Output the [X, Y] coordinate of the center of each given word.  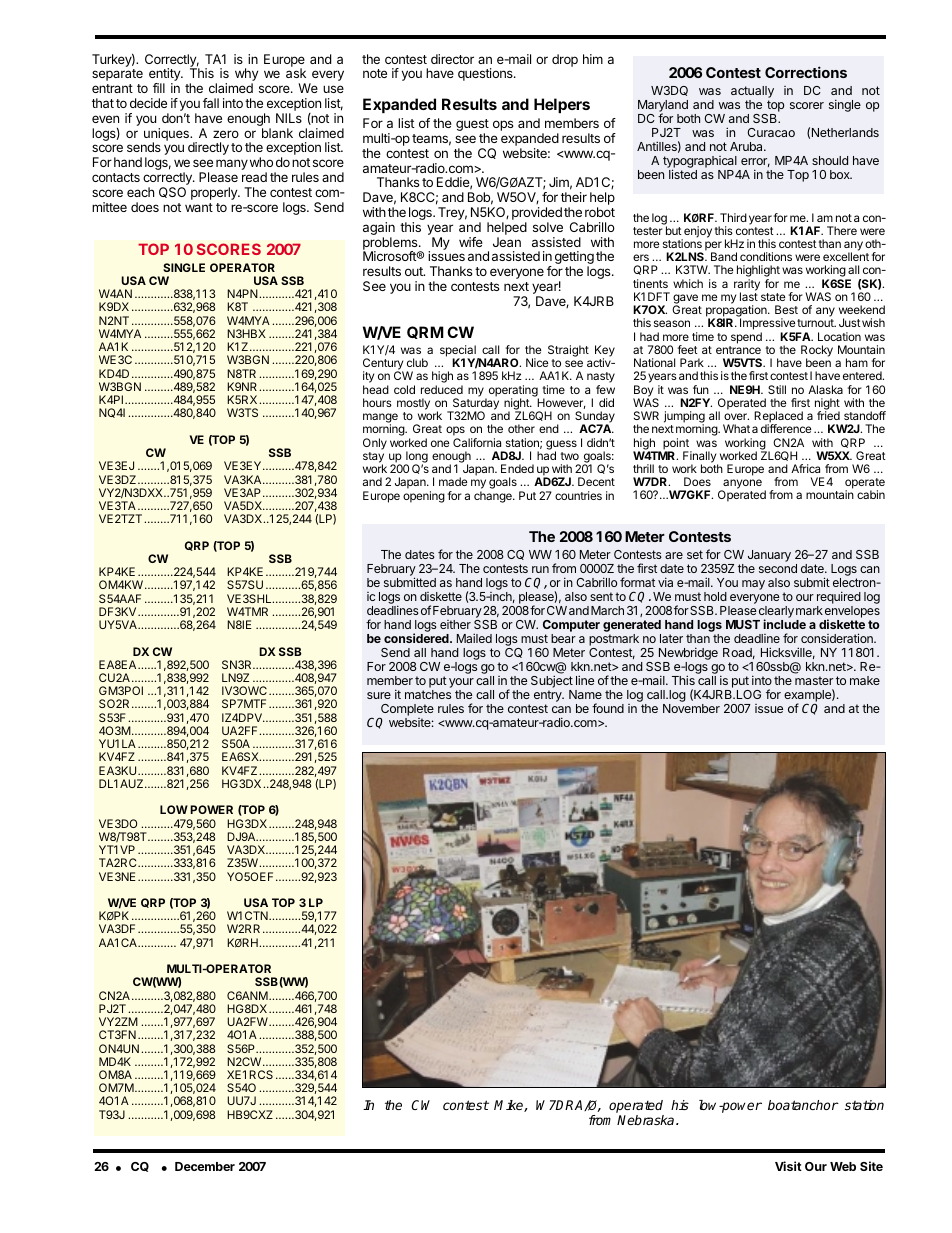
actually [752, 93]
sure [379, 695]
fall [211, 103]
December [205, 1166]
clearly [775, 613]
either [455, 624]
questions [486, 74]
